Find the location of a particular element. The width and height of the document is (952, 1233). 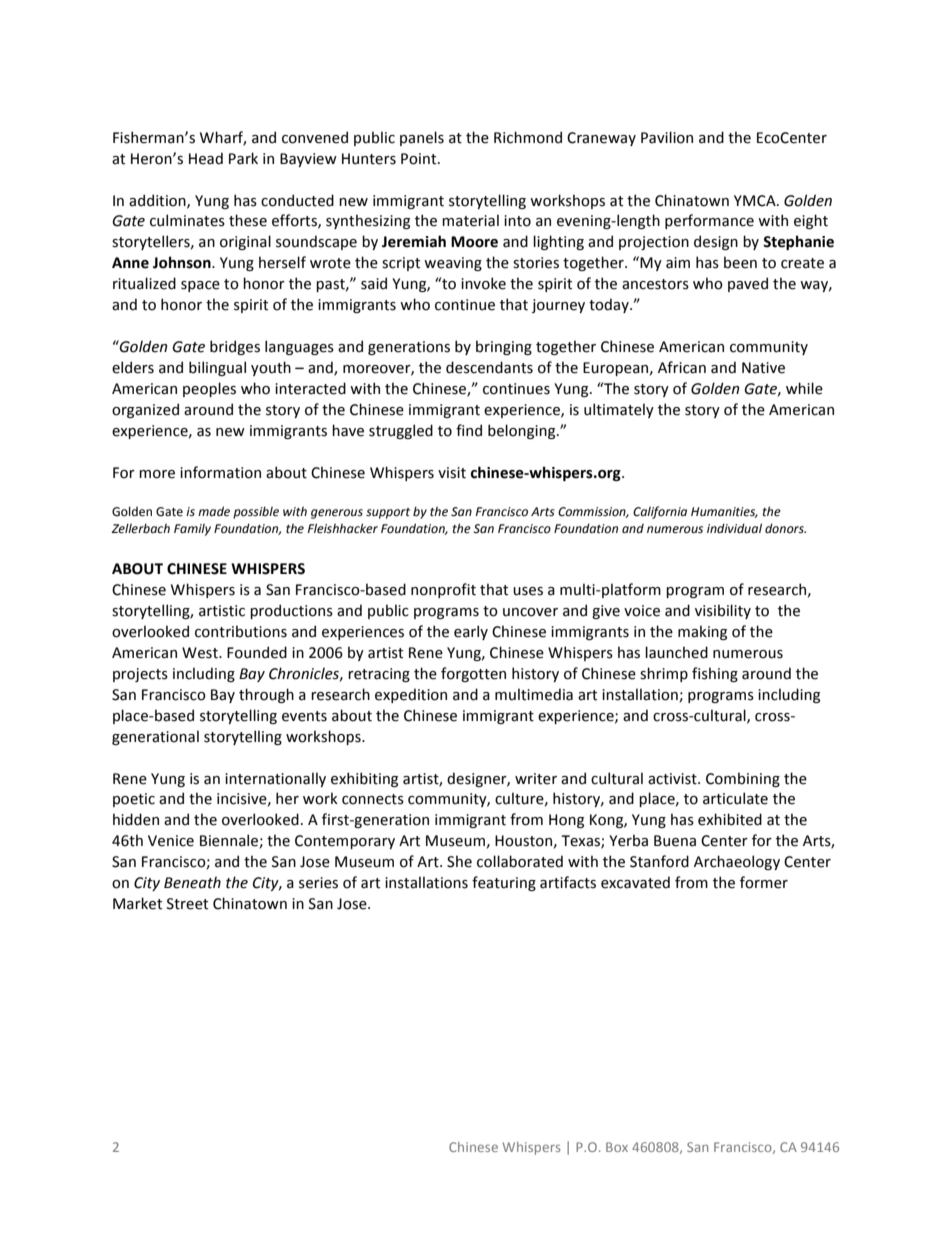

writer is located at coordinates (536, 779).
